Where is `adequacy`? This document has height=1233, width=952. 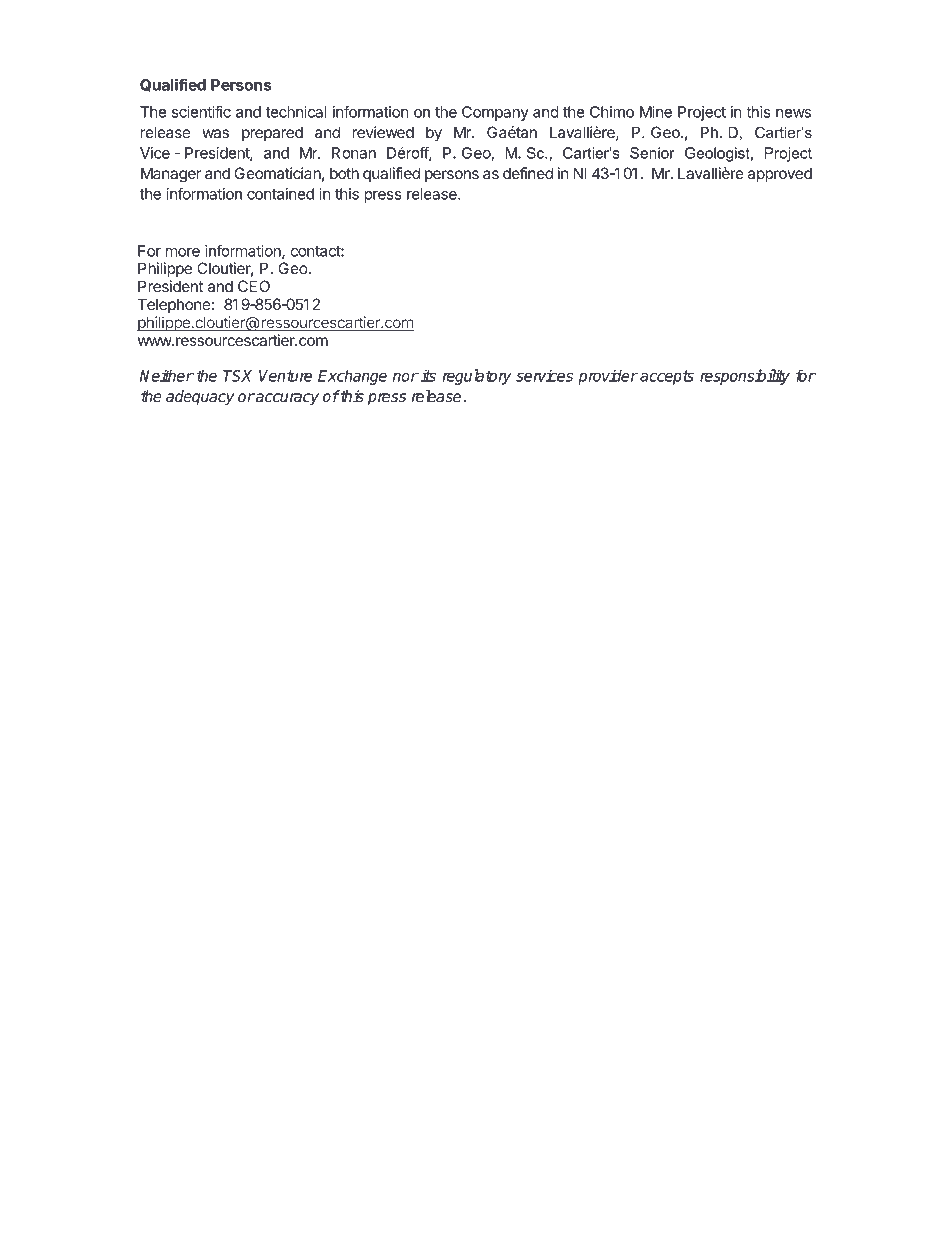 adequacy is located at coordinates (200, 398).
